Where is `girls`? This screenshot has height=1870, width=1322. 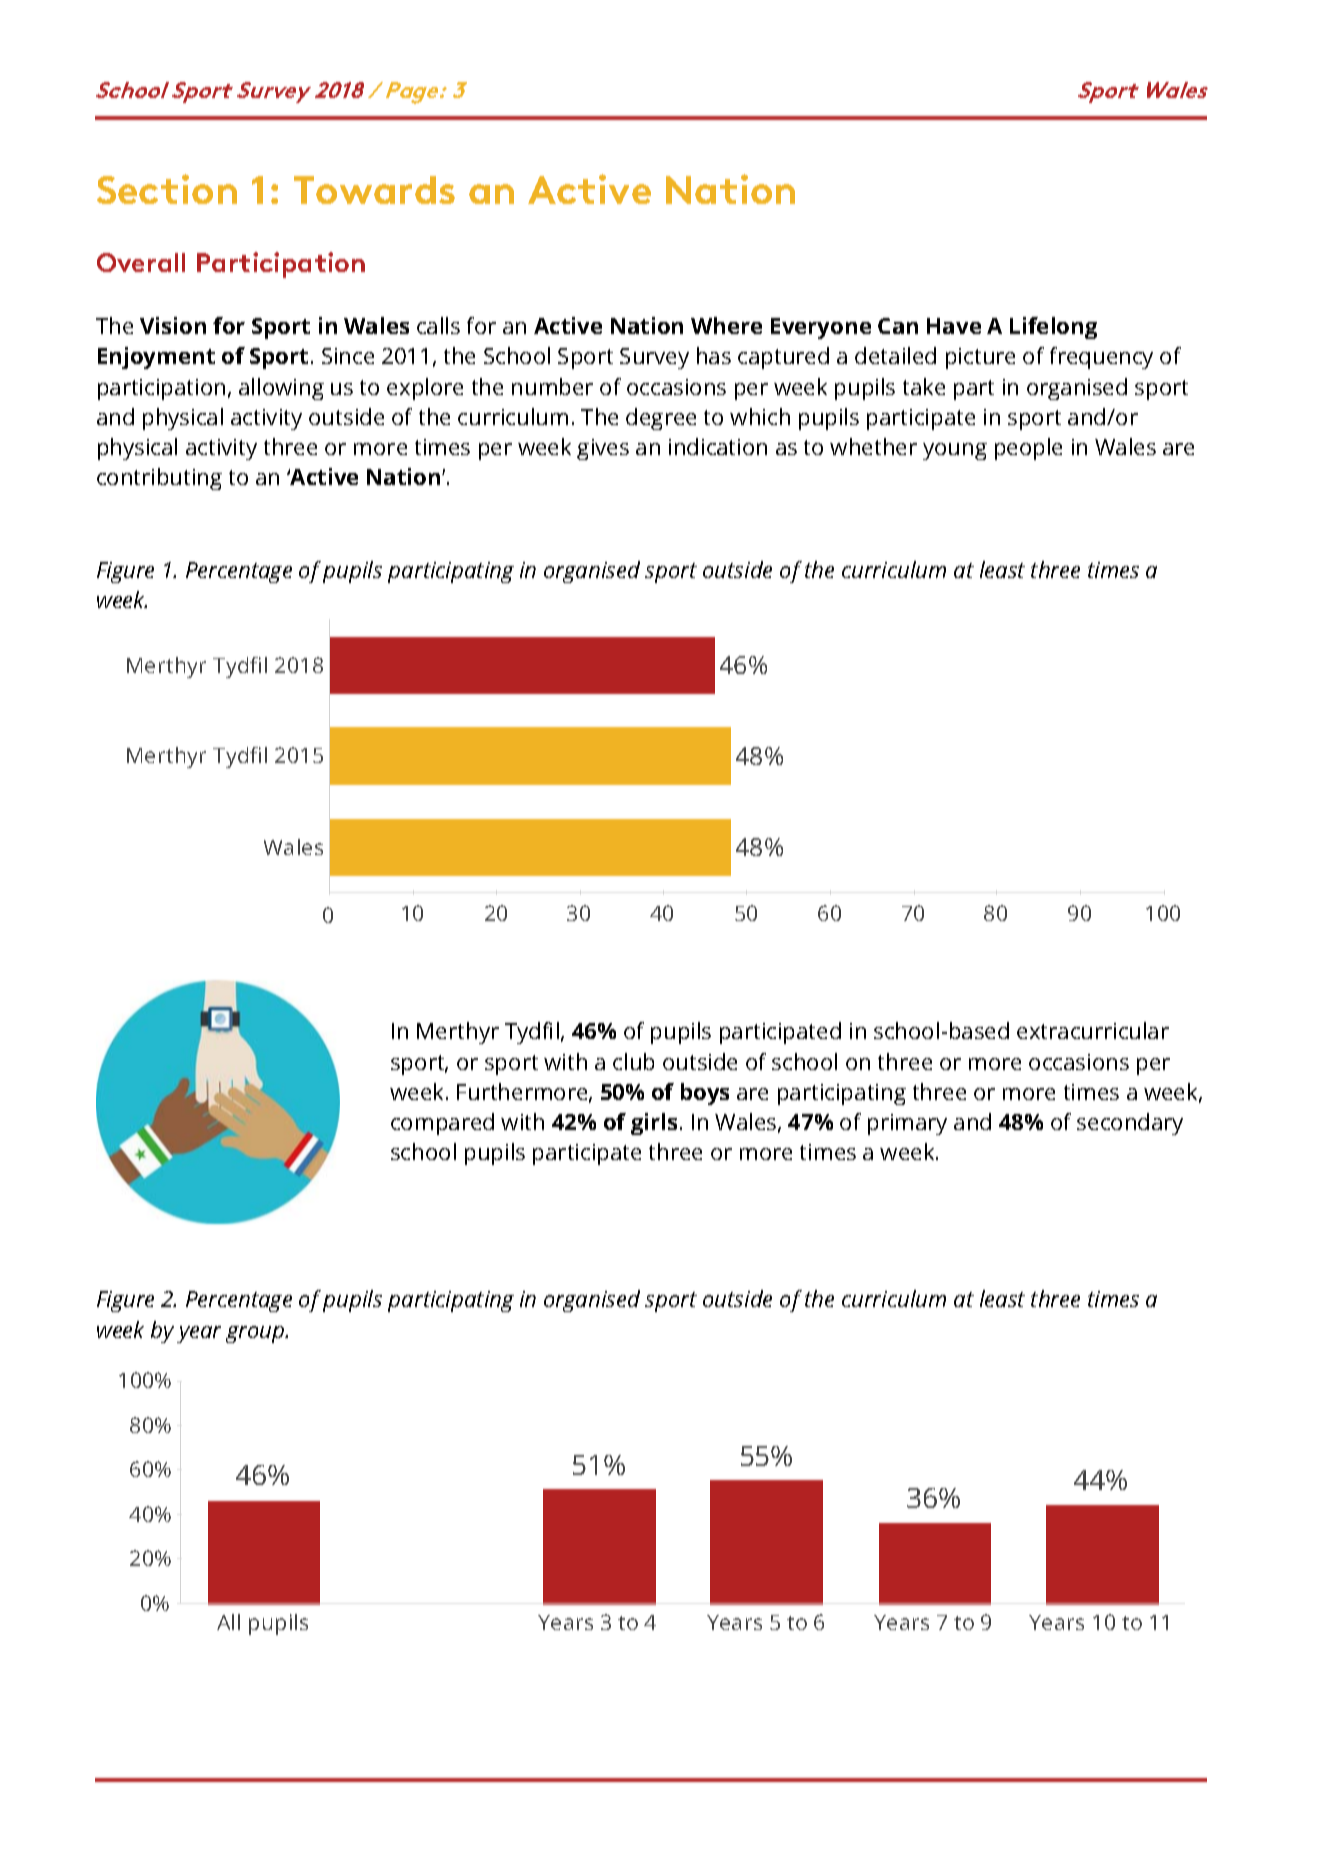
girls is located at coordinates (654, 1124).
